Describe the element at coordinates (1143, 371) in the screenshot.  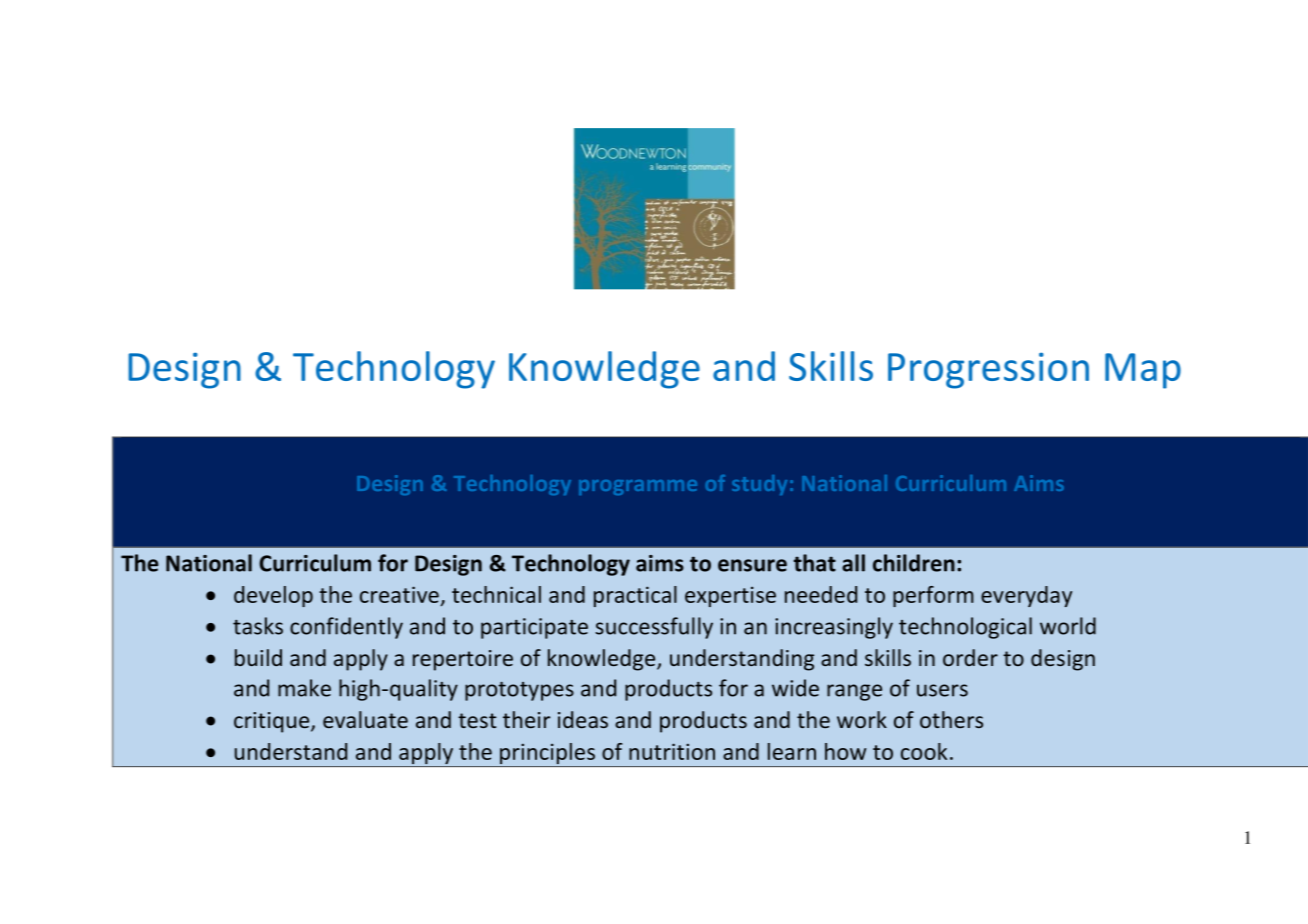
I see `Map` at that location.
